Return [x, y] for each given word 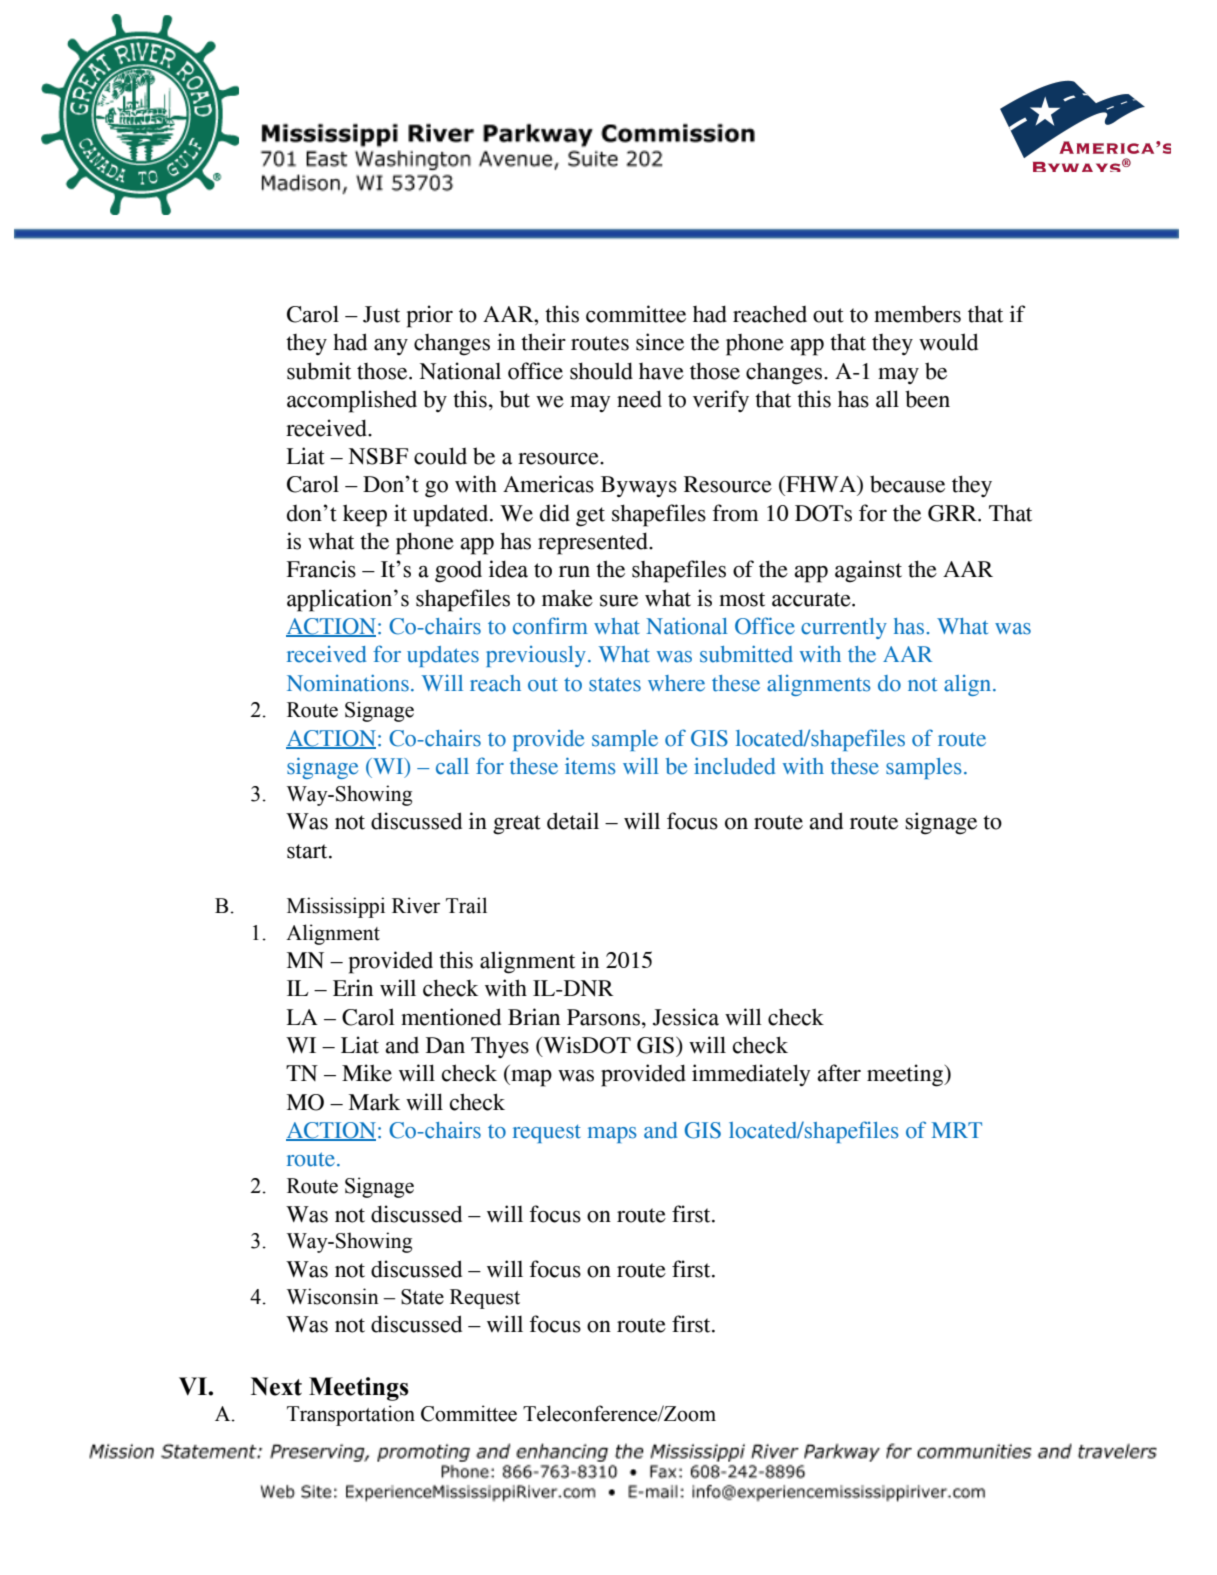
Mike [367, 1073]
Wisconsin [333, 1296]
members [917, 314]
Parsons [603, 1017]
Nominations [348, 683]
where [676, 683]
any [391, 347]
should [601, 371]
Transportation [351, 1415]
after [839, 1073]
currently [844, 628]
